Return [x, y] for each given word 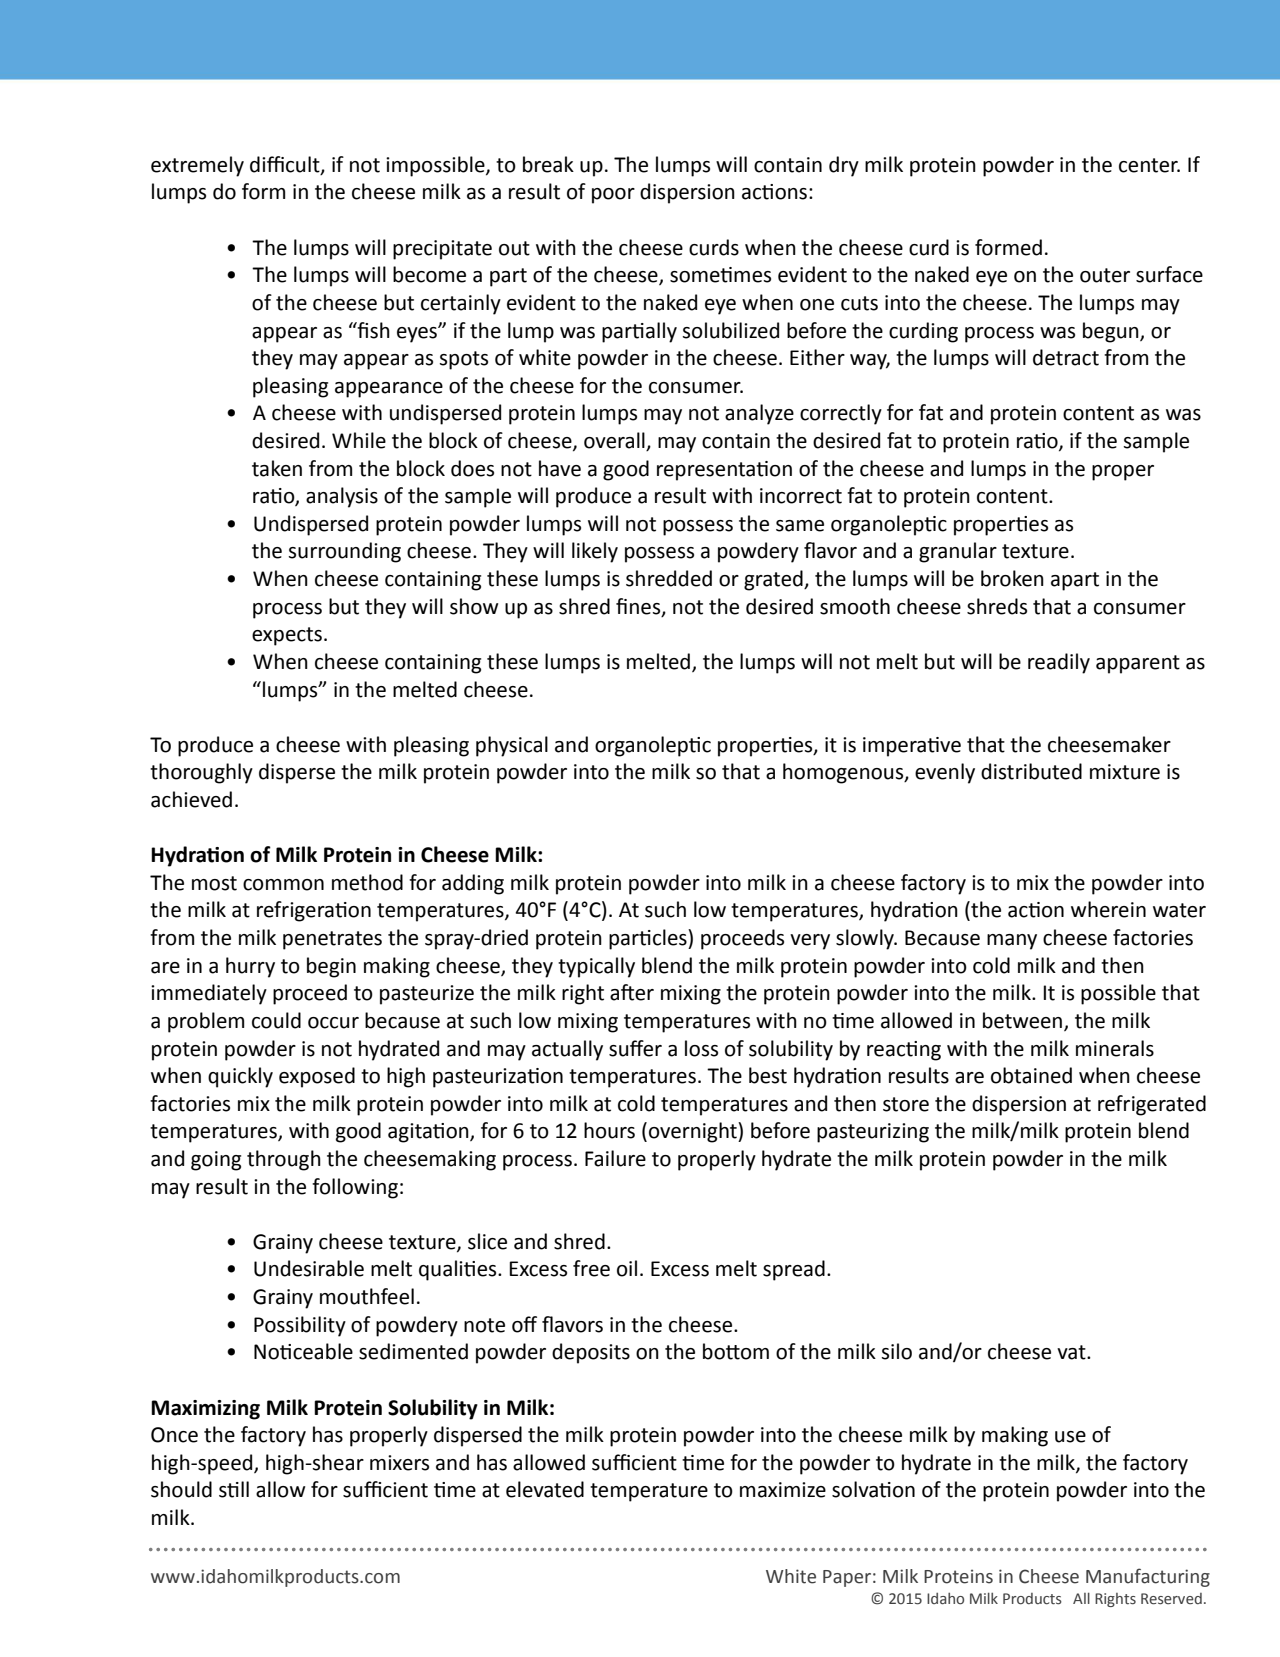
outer [1105, 275]
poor [613, 196]
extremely [197, 166]
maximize [783, 1490]
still [234, 1489]
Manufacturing [1148, 1577]
